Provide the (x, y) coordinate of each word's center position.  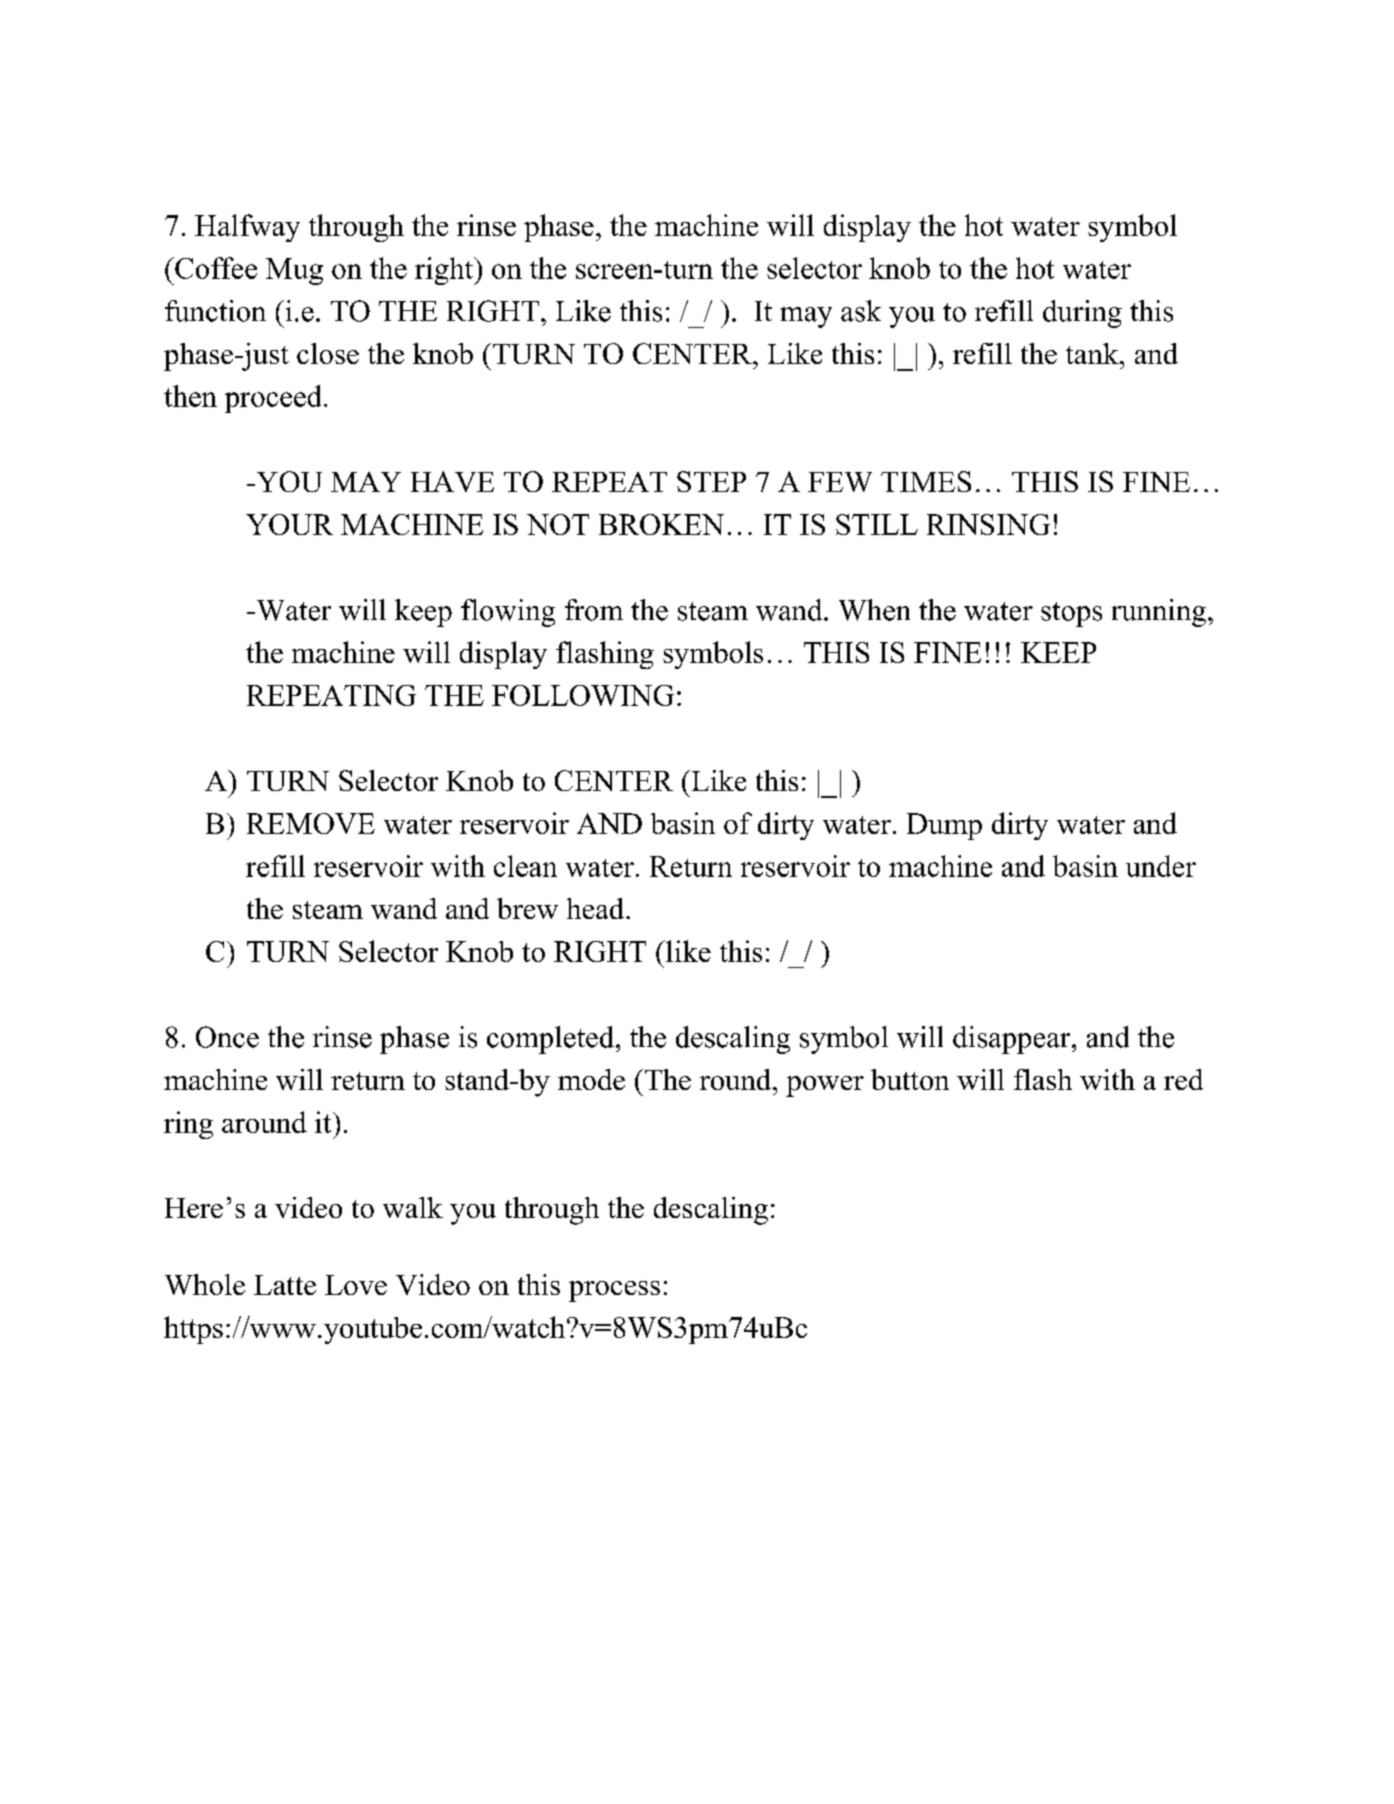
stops (1071, 614)
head (597, 908)
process (614, 1291)
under (1161, 866)
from (594, 610)
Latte (285, 1285)
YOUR (289, 524)
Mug (294, 271)
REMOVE (311, 823)
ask (861, 311)
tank (1093, 353)
